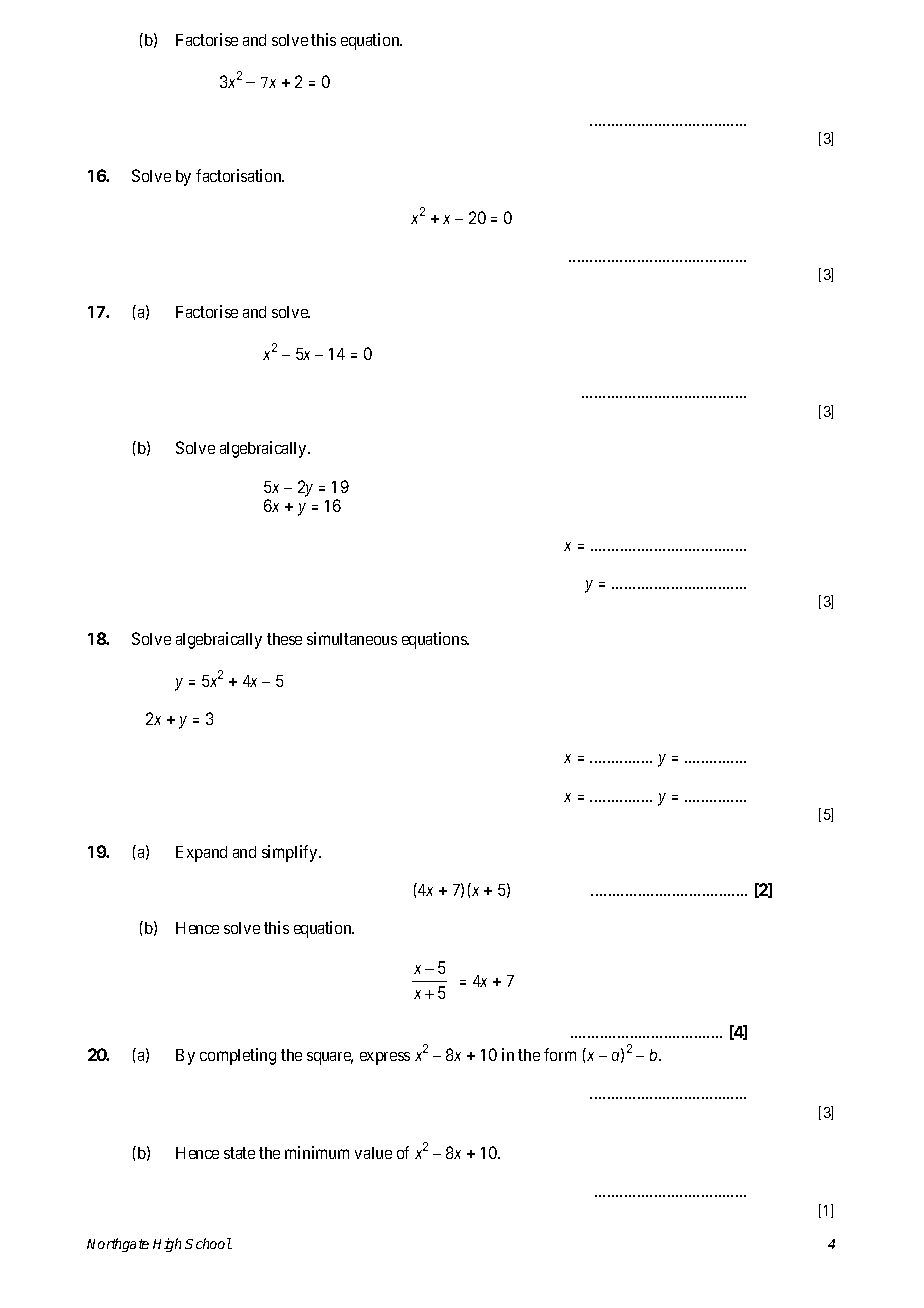 The height and width of the screenshot is (1308, 924). I want to click on these, so click(284, 639).
